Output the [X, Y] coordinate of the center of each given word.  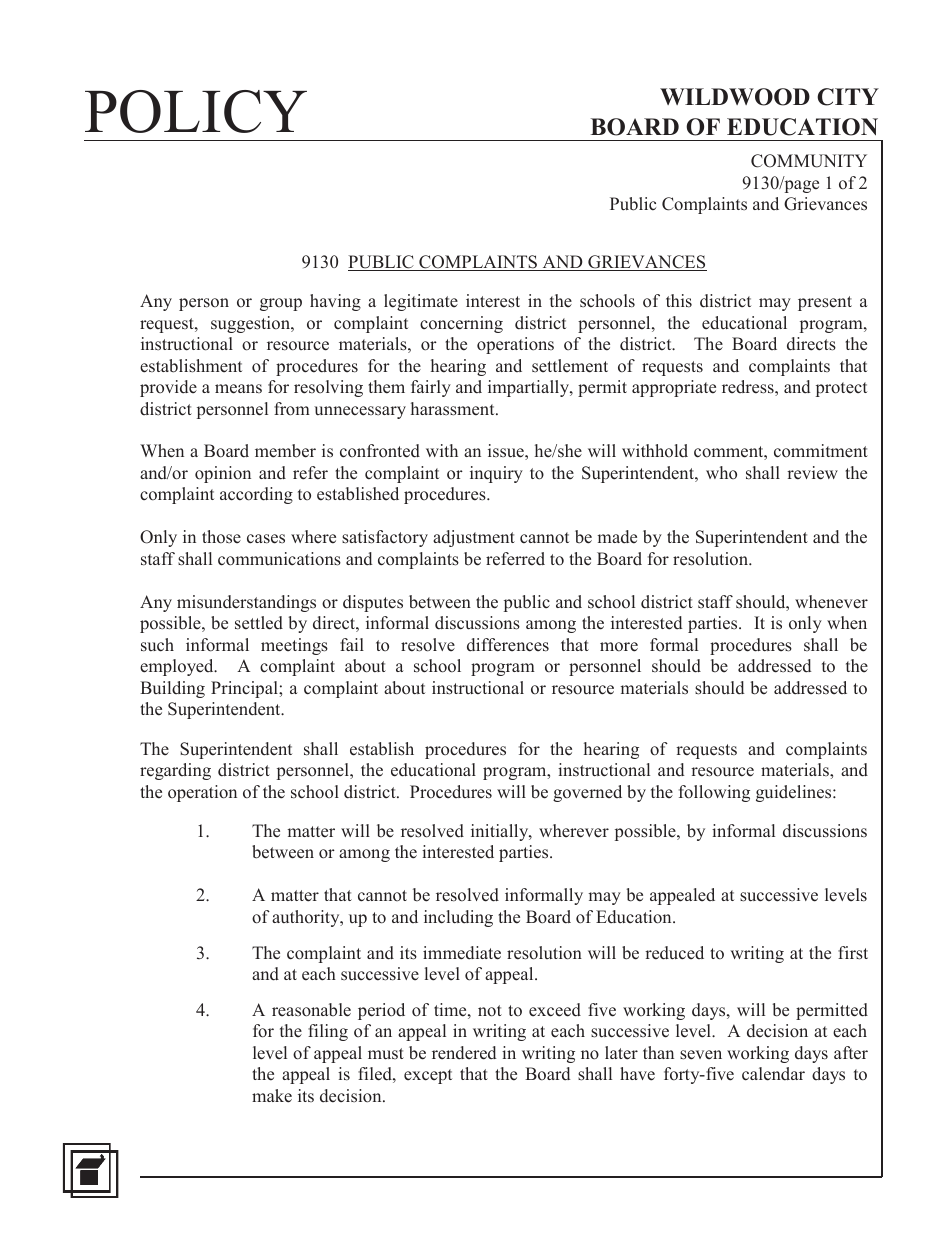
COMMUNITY [809, 161]
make [272, 1096]
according [256, 495]
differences [508, 645]
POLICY [196, 111]
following [714, 793]
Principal [245, 689]
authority [307, 918]
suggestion [251, 324]
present [825, 303]
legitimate [421, 302]
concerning [461, 324]
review [812, 473]
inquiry [496, 474]
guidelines [795, 793]
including [458, 918]
